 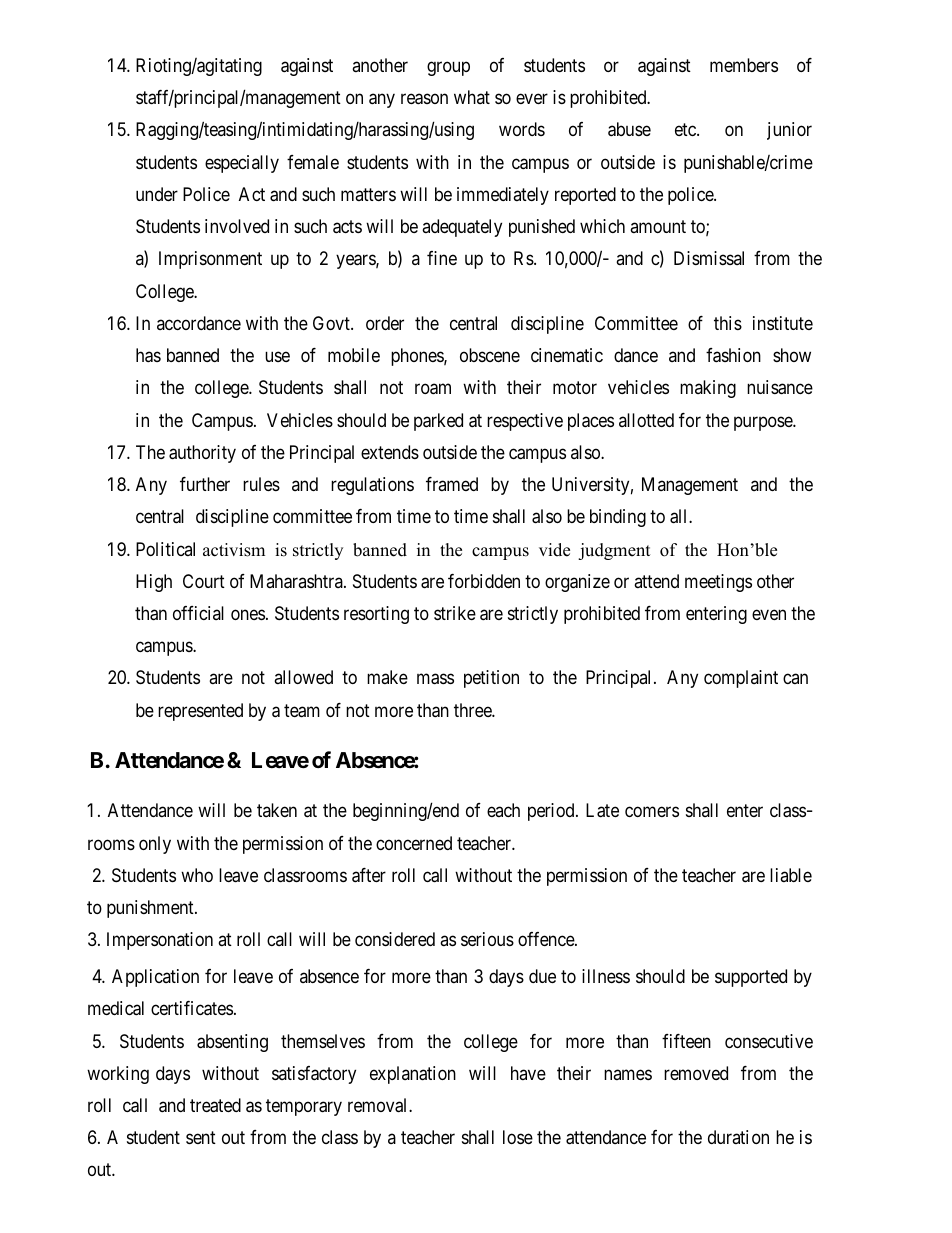 What do you see at coordinates (277, 810) in the document?
I see `taken` at bounding box center [277, 810].
